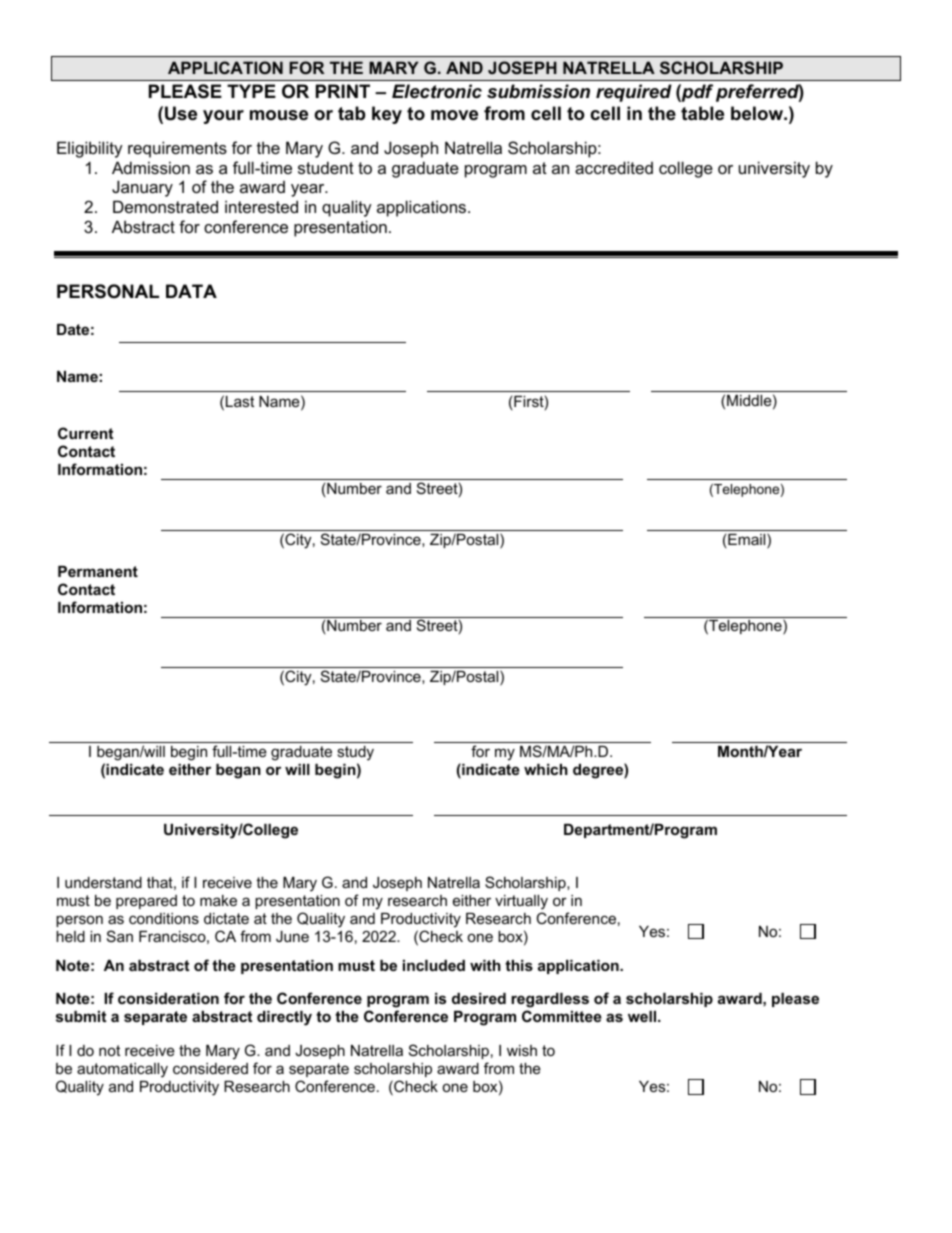  I want to click on required, so click(634, 93).
